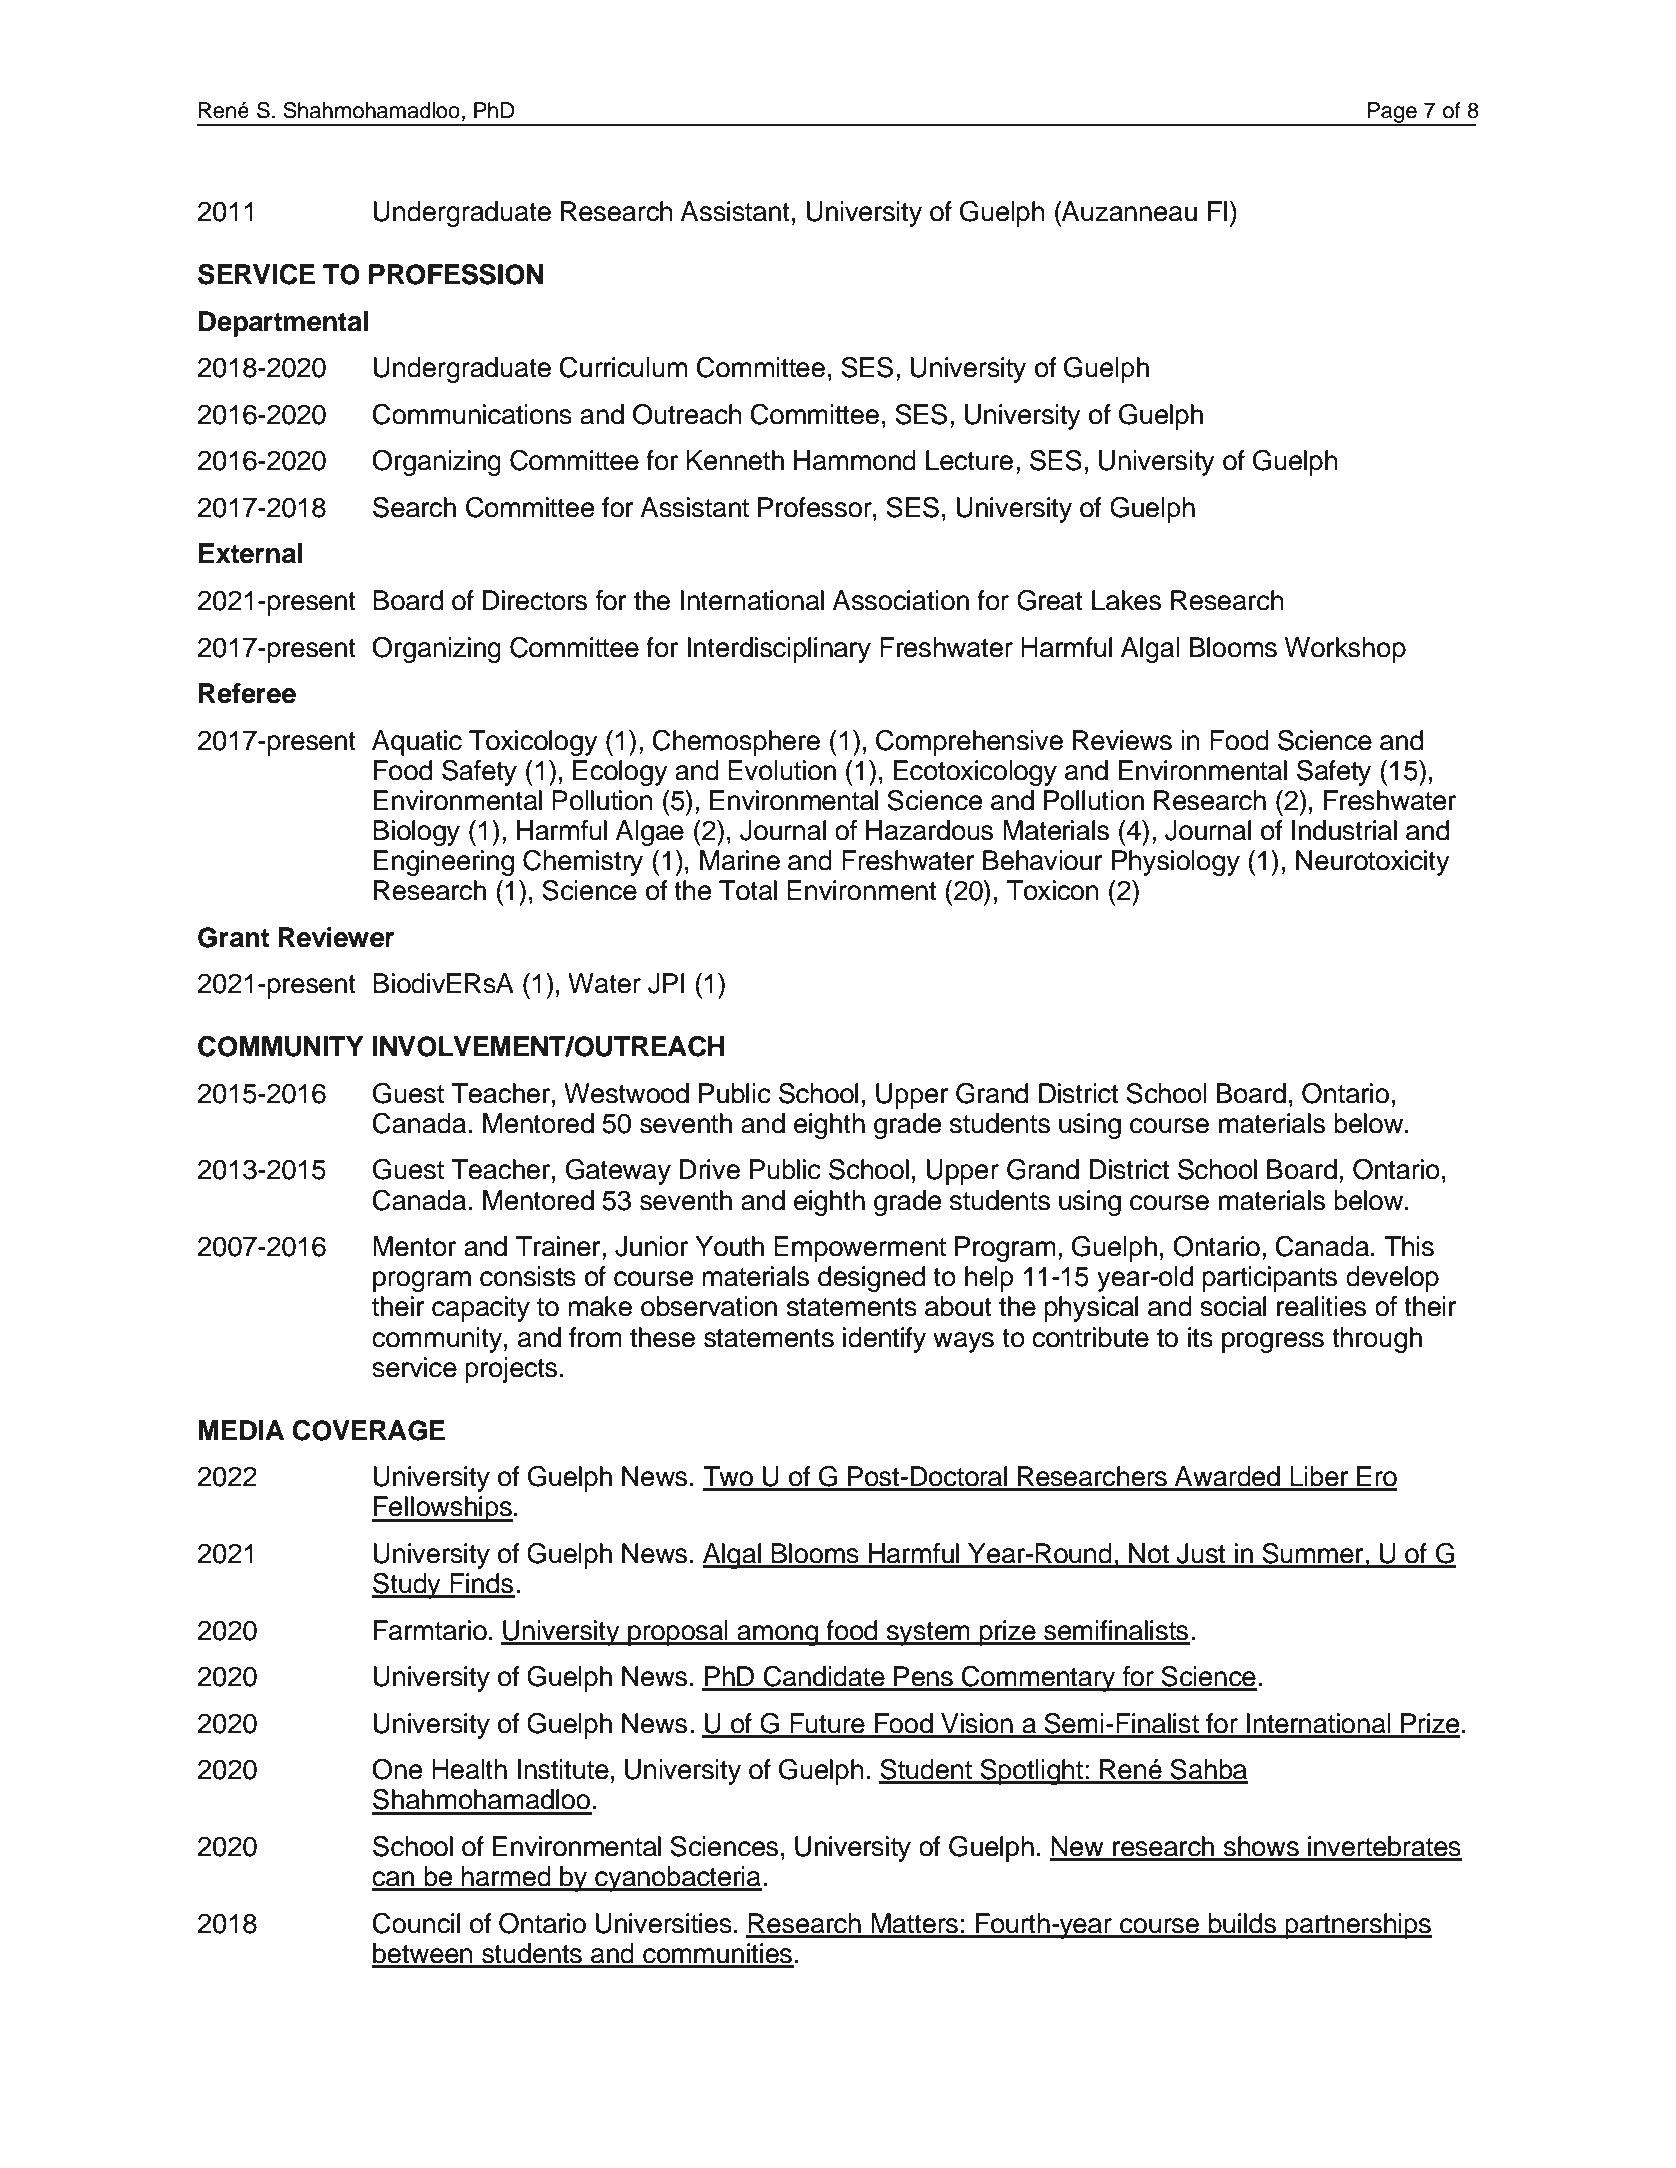  I want to click on Curriculum, so click(623, 367).
